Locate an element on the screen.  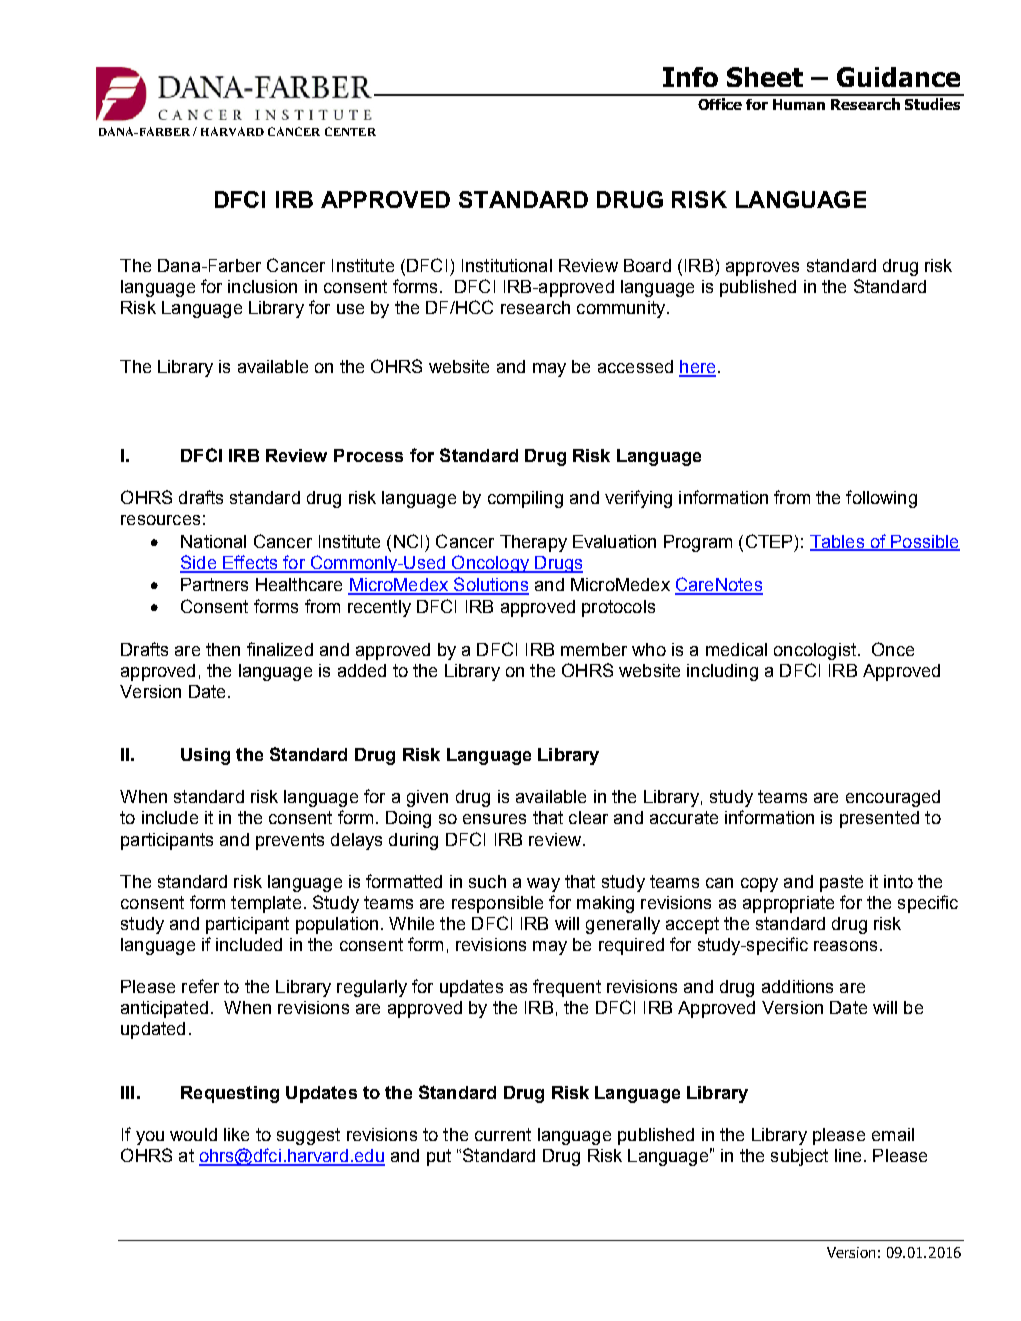
template is located at coordinates (266, 904).
